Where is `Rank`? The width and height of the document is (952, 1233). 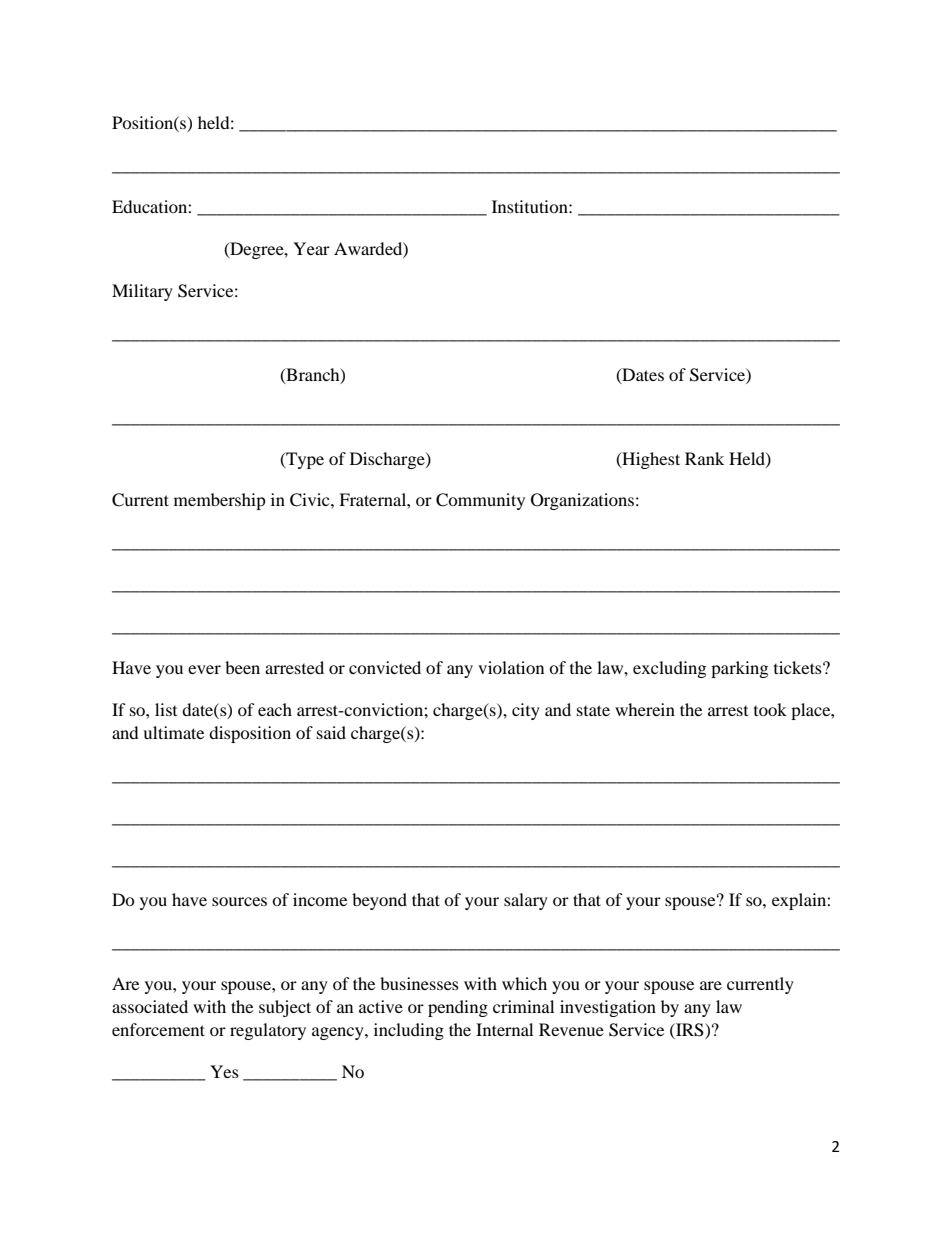
Rank is located at coordinates (704, 458).
